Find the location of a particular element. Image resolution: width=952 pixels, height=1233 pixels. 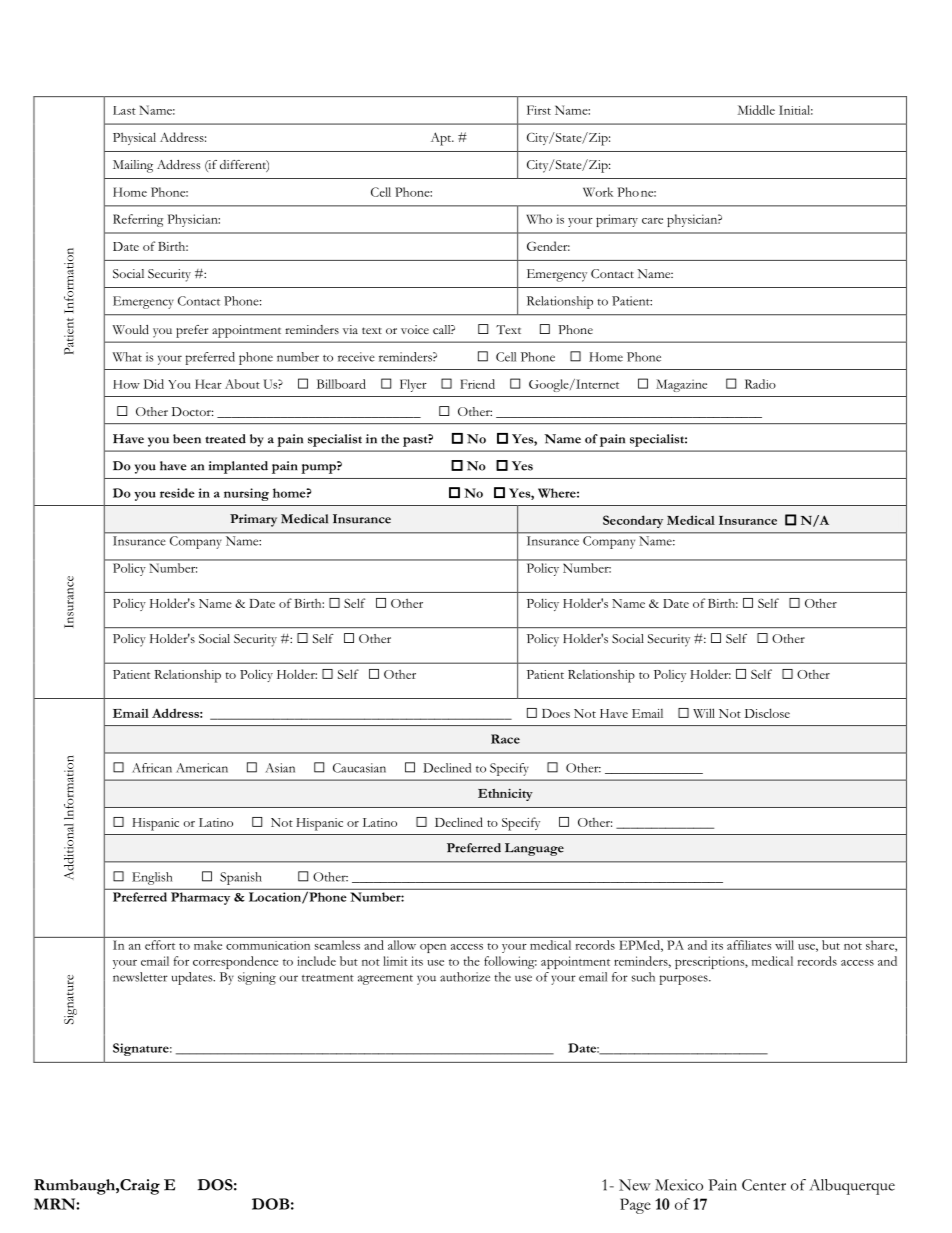

Friend is located at coordinates (477, 384).
